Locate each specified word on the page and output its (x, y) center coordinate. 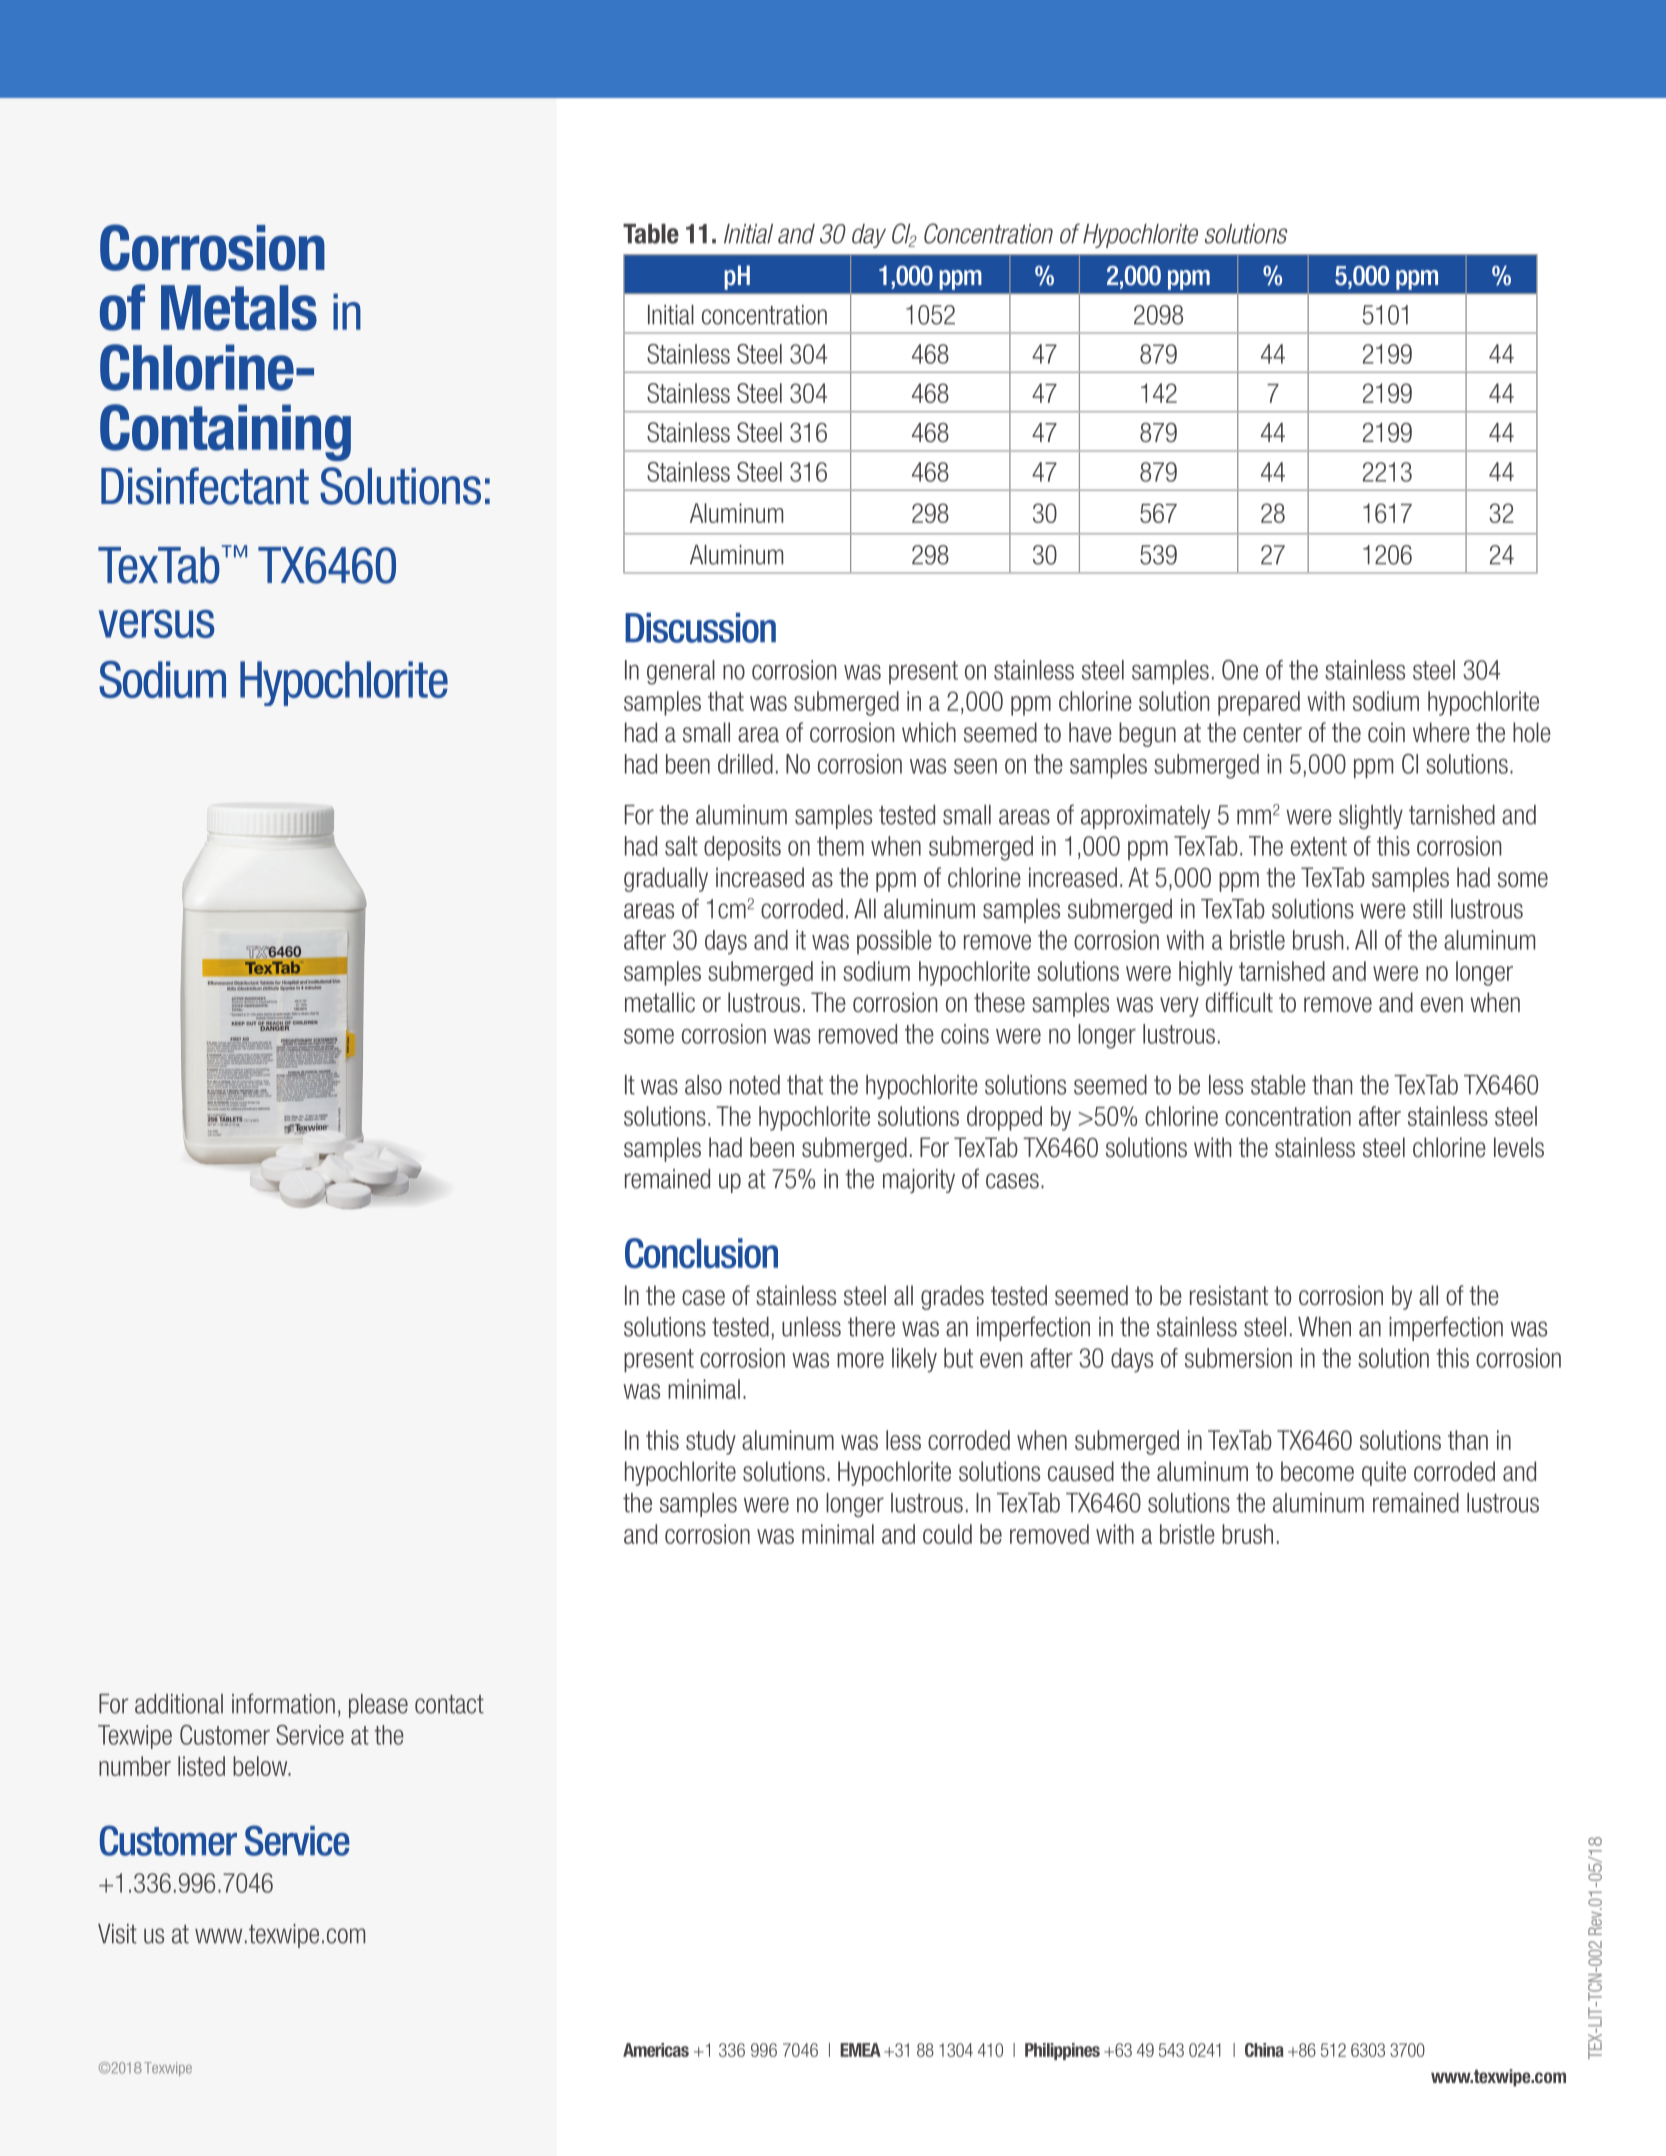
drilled (745, 764)
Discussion (700, 628)
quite (1384, 1473)
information (283, 1703)
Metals (239, 308)
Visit (117, 1934)
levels (1519, 1147)
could (947, 1534)
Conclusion (701, 1253)
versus (156, 624)
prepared (1259, 703)
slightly (1371, 817)
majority (919, 1181)
